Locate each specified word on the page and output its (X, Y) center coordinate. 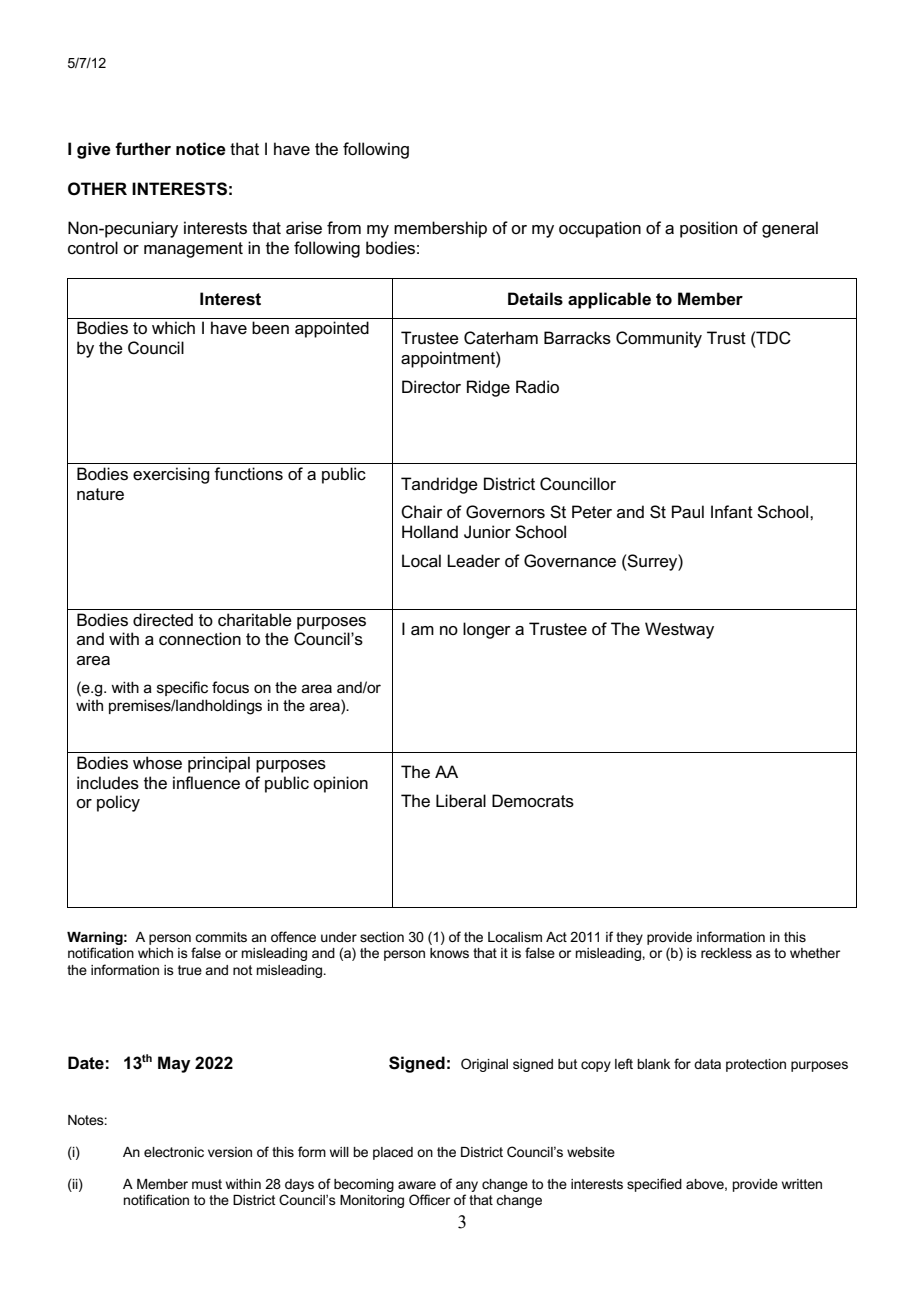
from (344, 227)
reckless (726, 953)
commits (221, 937)
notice (201, 149)
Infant (732, 512)
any (467, 1186)
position (708, 229)
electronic (174, 1152)
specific (182, 688)
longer (487, 630)
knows (449, 953)
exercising (171, 475)
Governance (570, 561)
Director (431, 386)
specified (654, 1185)
